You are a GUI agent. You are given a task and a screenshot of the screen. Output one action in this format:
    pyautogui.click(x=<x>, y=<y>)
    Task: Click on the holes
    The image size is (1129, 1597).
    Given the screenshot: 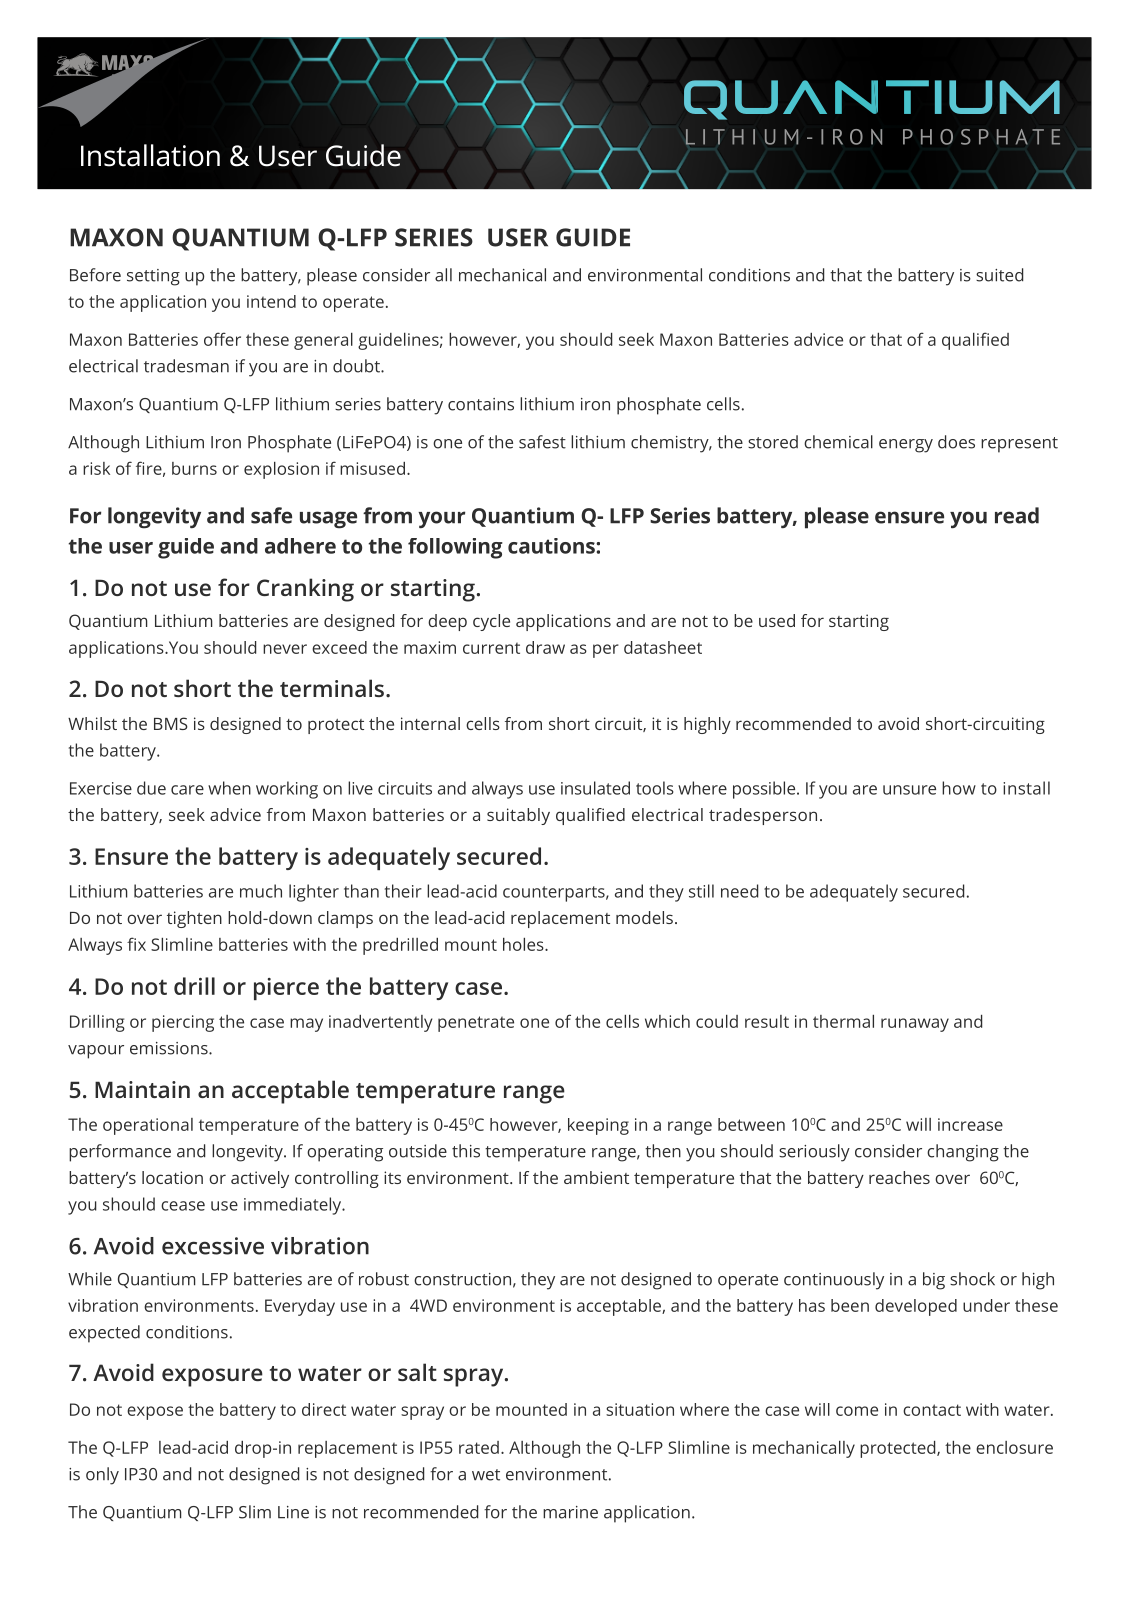 What is the action you would take?
    pyautogui.click(x=524, y=944)
